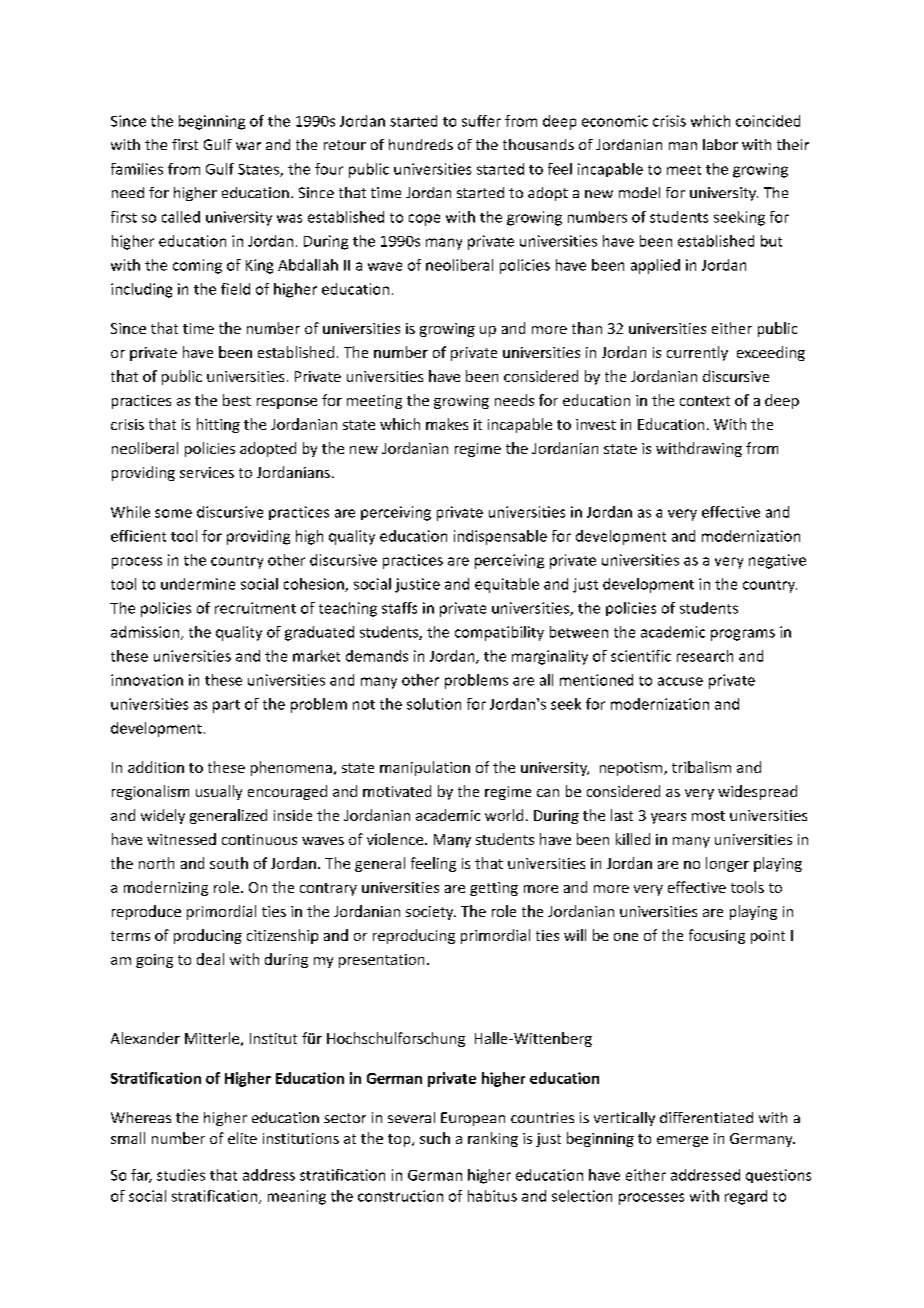  Describe the element at coordinates (447, 424) in the page. I see `makes` at that location.
